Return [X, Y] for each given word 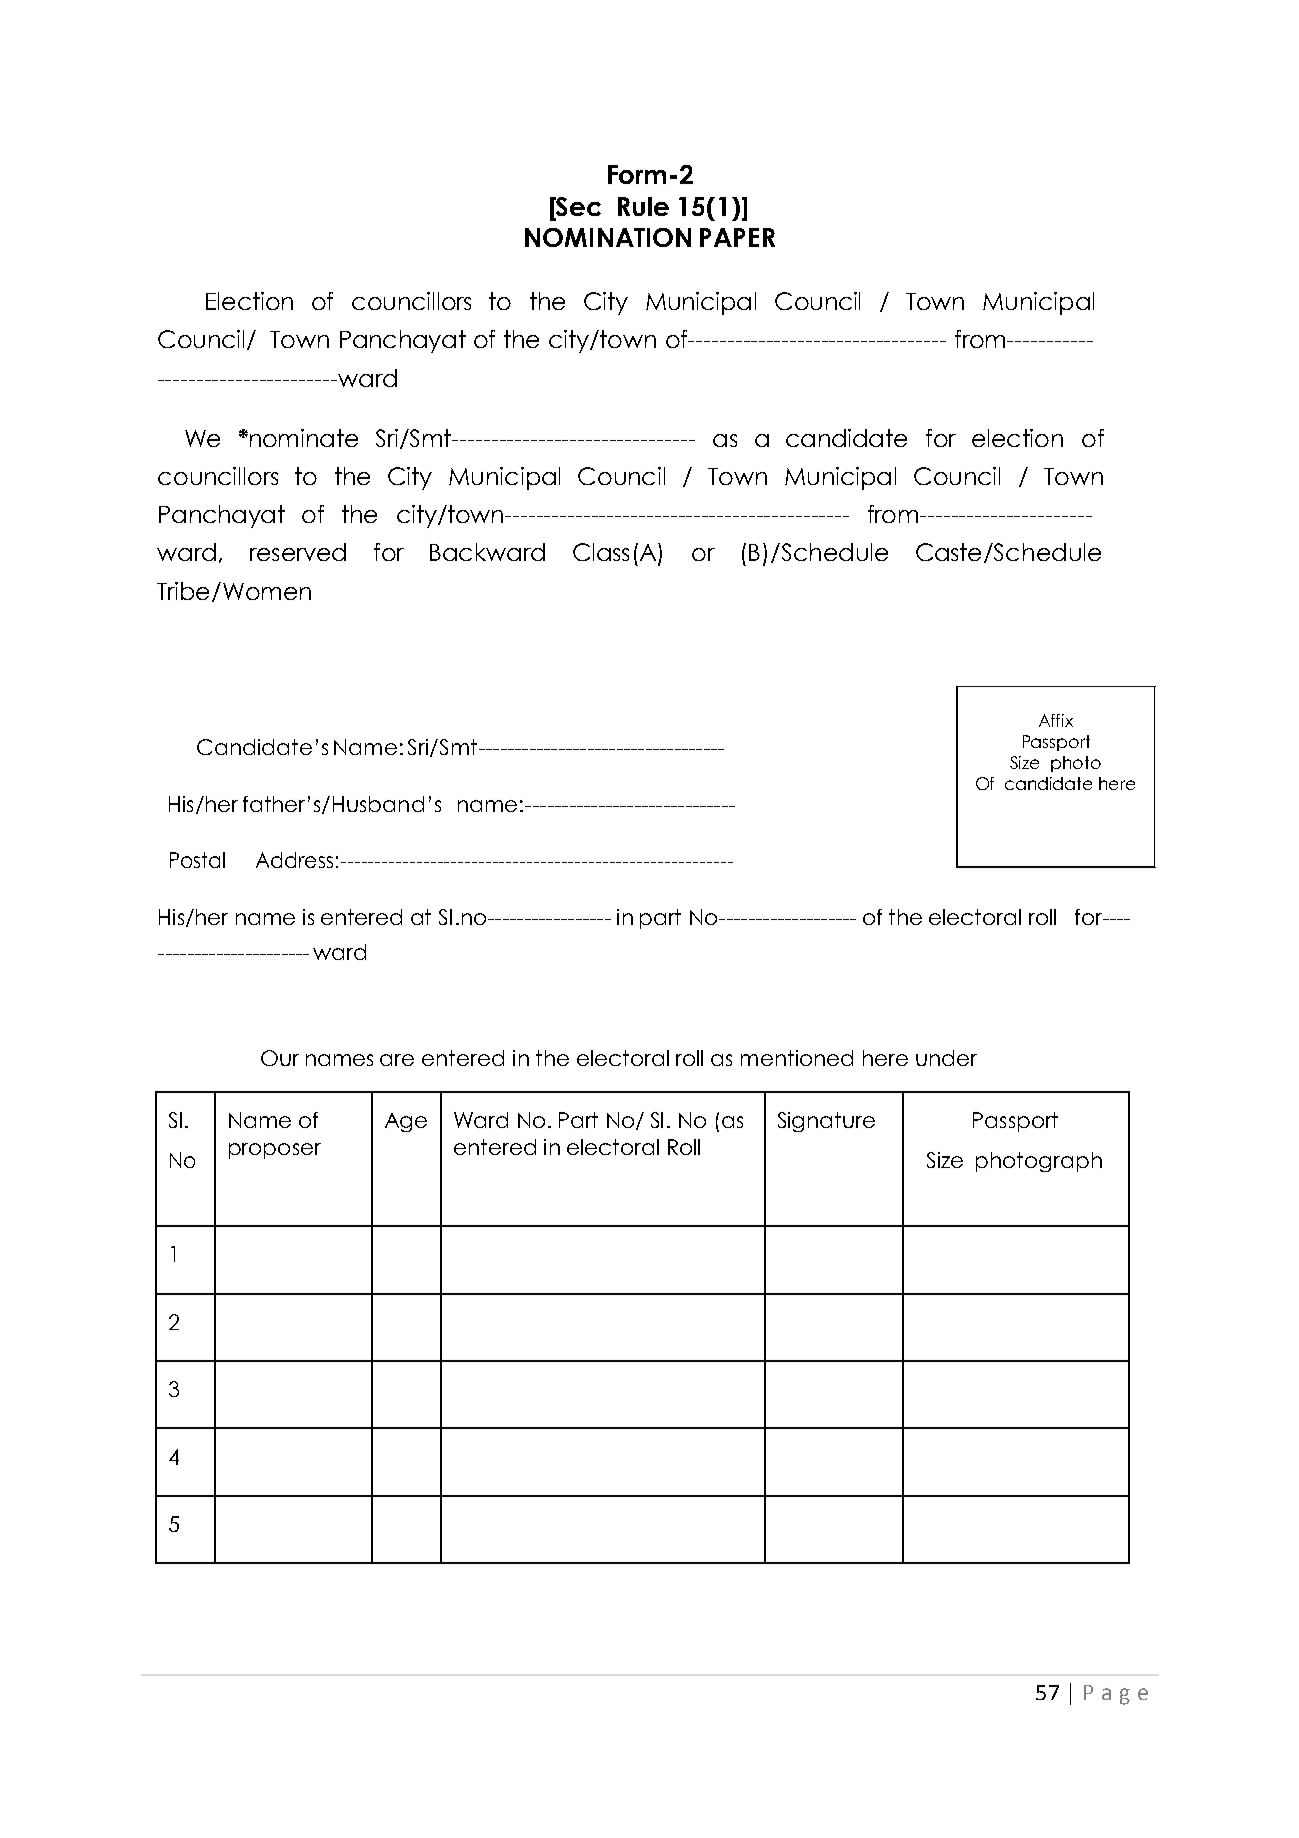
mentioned [797, 1058]
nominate [302, 438]
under [946, 1058]
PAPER [737, 237]
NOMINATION [608, 237]
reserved [298, 552]
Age [406, 1122]
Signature [826, 1122]
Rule [643, 206]
